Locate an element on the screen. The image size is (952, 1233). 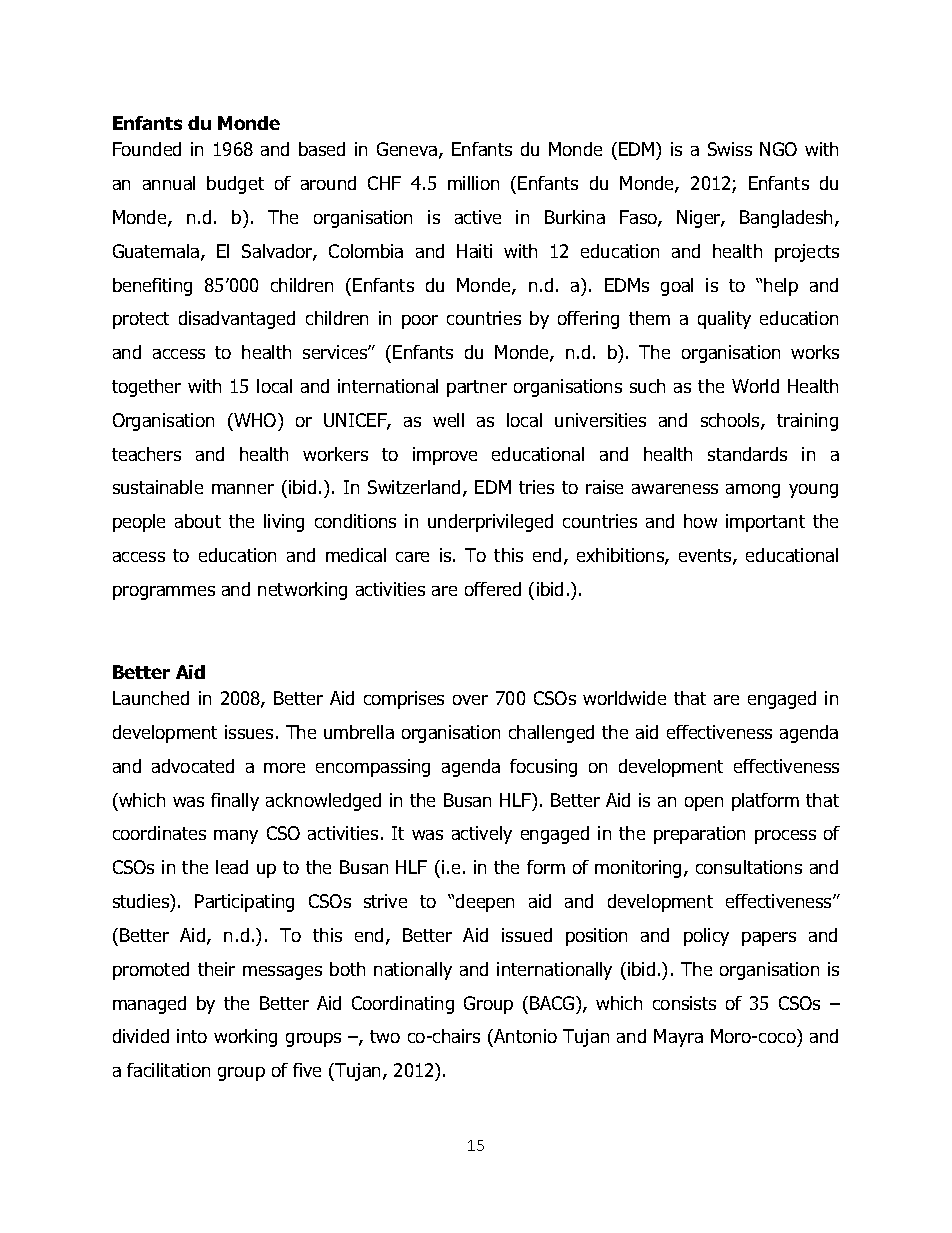
into is located at coordinates (192, 1036).
